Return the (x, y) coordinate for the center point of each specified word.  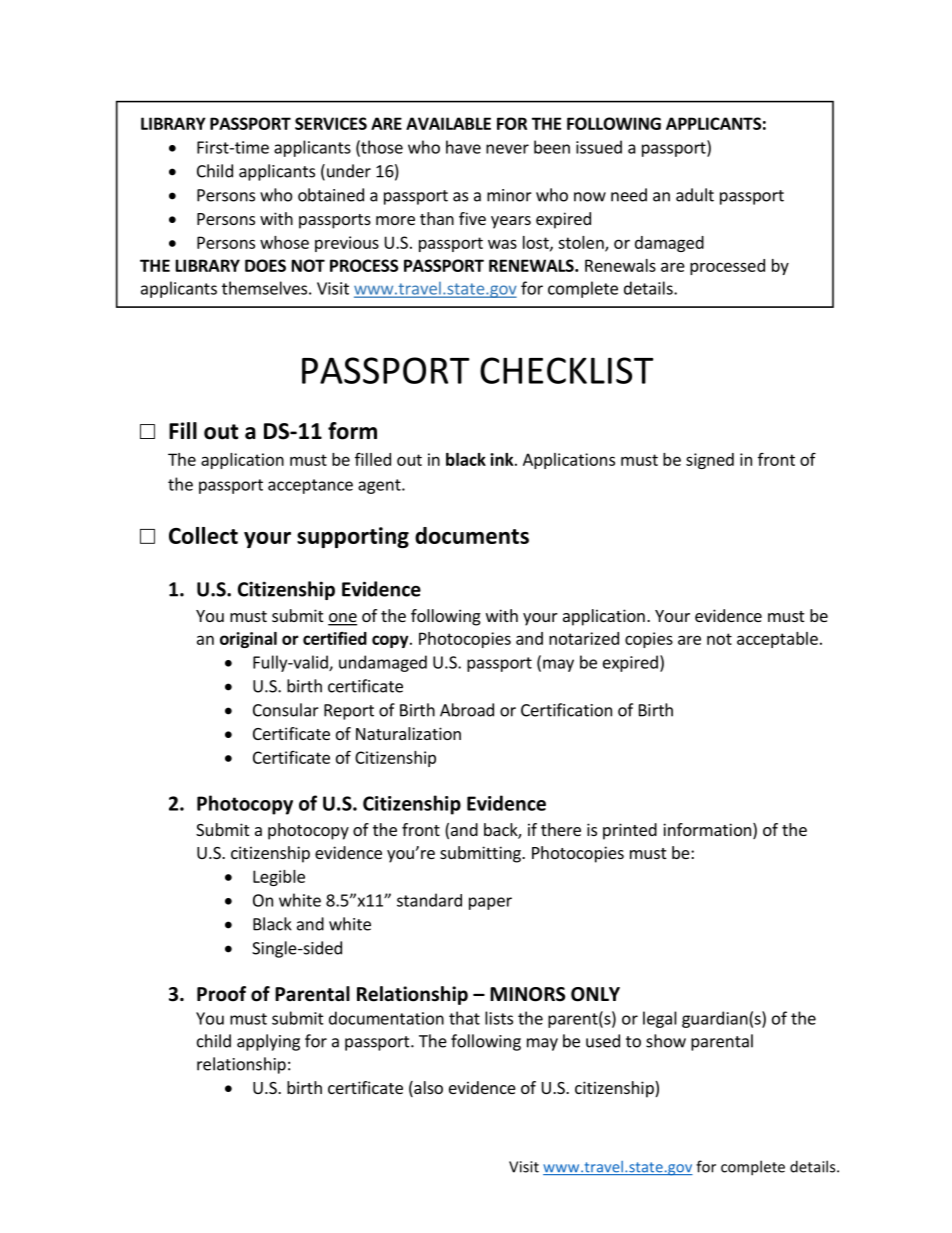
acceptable (777, 640)
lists (499, 1018)
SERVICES (331, 123)
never (507, 149)
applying (268, 1042)
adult (695, 195)
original (248, 640)
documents (472, 535)
